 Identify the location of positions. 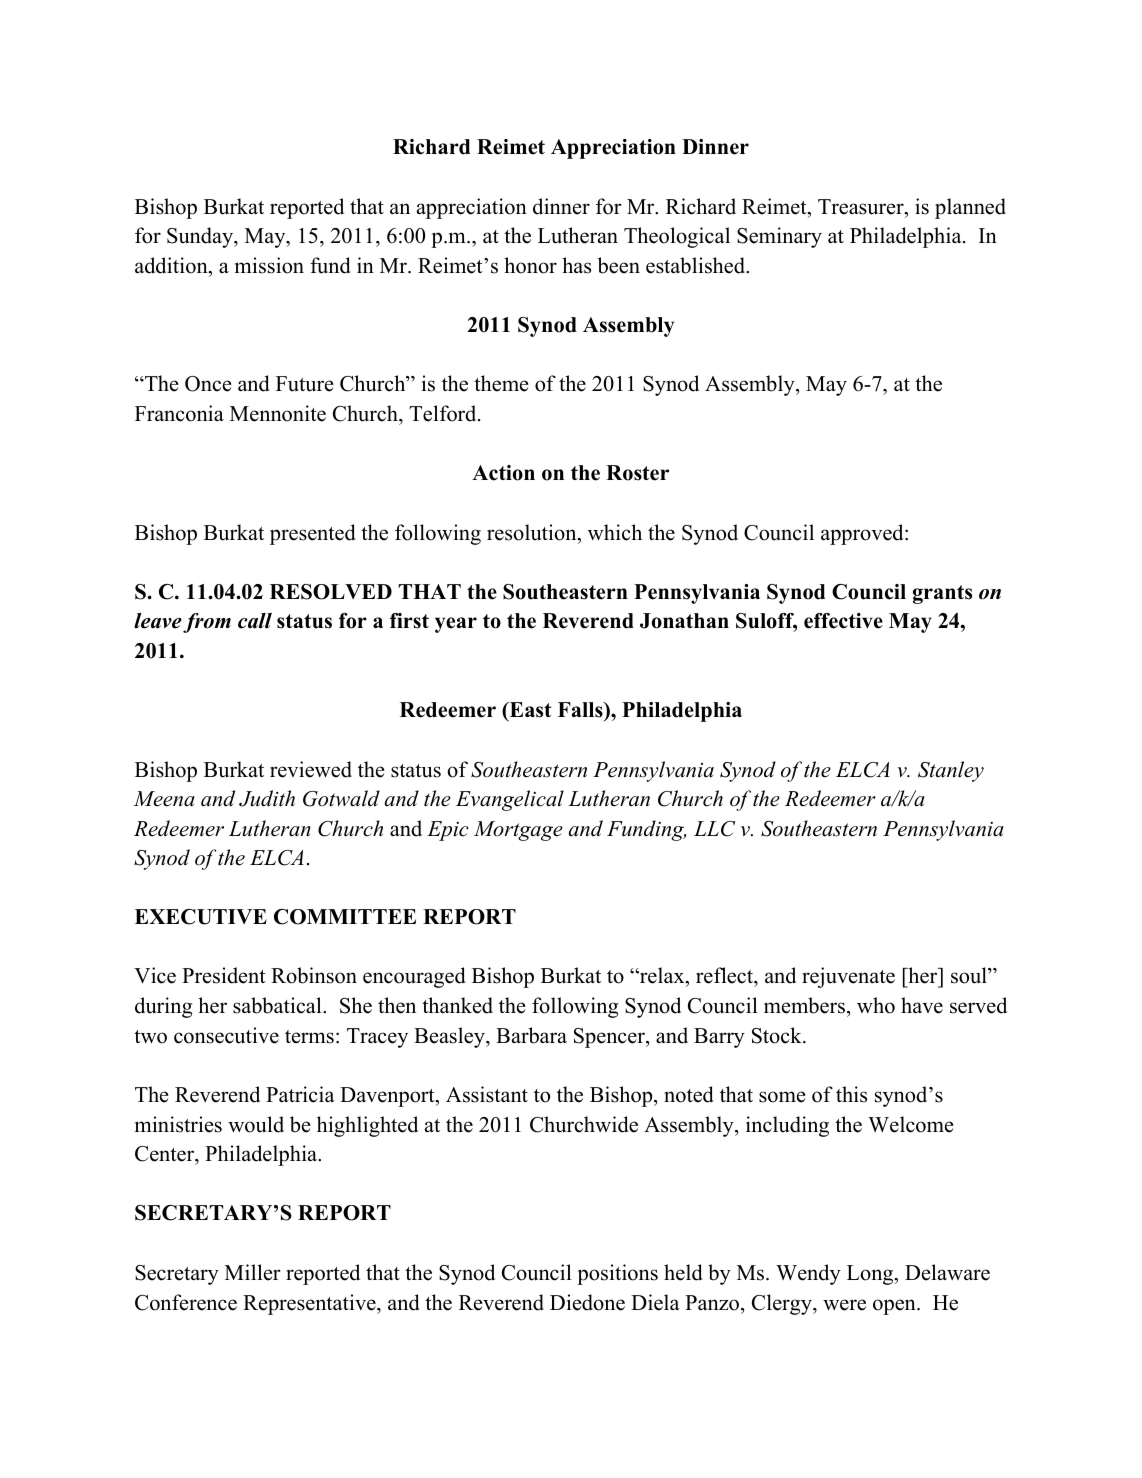
(617, 1274).
